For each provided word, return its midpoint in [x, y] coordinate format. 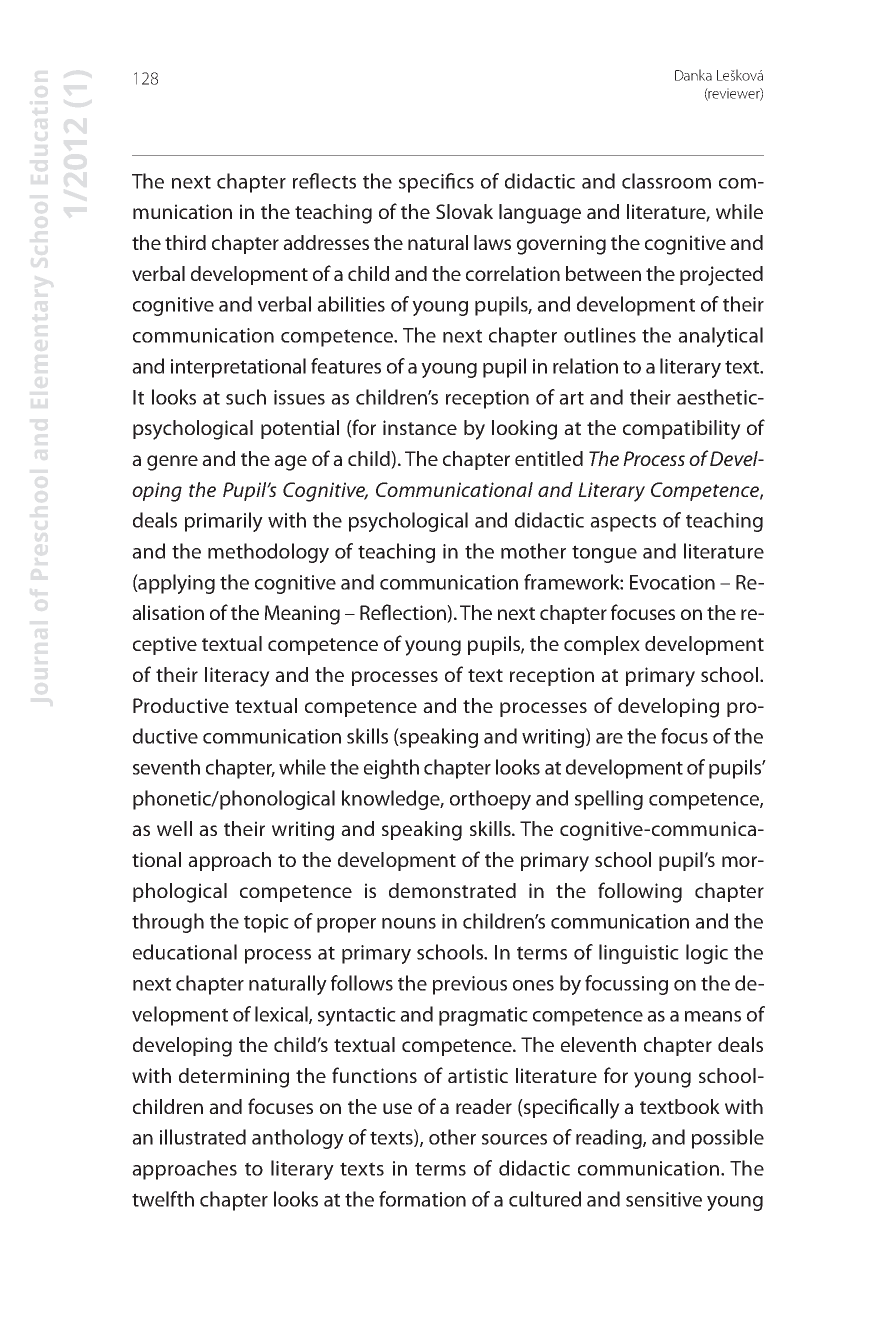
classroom [666, 181]
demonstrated [452, 890]
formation [422, 1199]
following [640, 892]
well [174, 828]
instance [420, 427]
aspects [623, 523]
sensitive [664, 1199]
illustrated [203, 1137]
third [185, 242]
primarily [224, 522]
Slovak [464, 211]
